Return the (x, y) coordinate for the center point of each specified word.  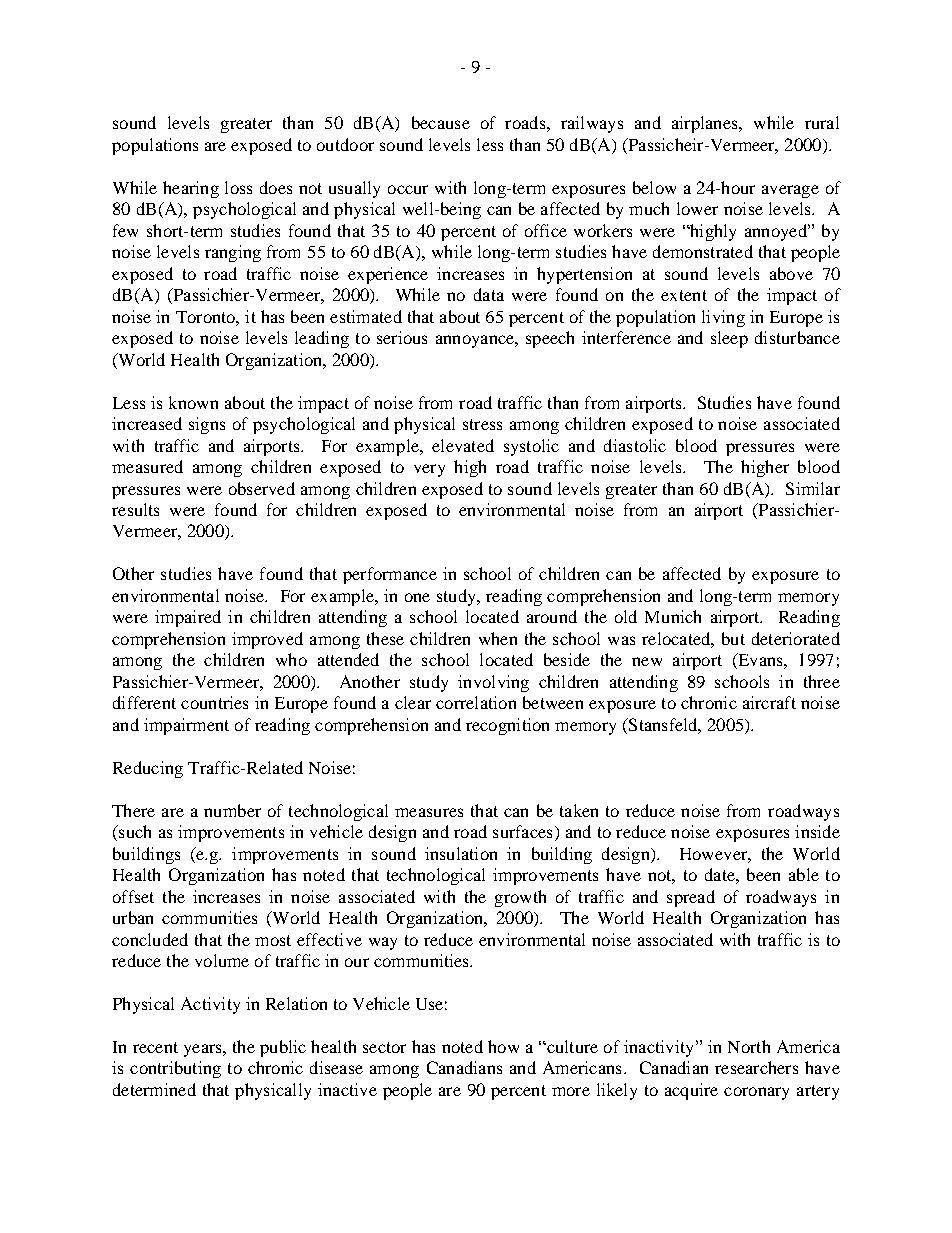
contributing (175, 1069)
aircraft (769, 702)
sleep (729, 339)
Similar (813, 488)
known (193, 402)
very (429, 470)
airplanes (706, 124)
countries (214, 702)
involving (493, 683)
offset (133, 896)
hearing (191, 189)
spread (691, 898)
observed (262, 488)
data (489, 294)
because (441, 122)
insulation (461, 853)
